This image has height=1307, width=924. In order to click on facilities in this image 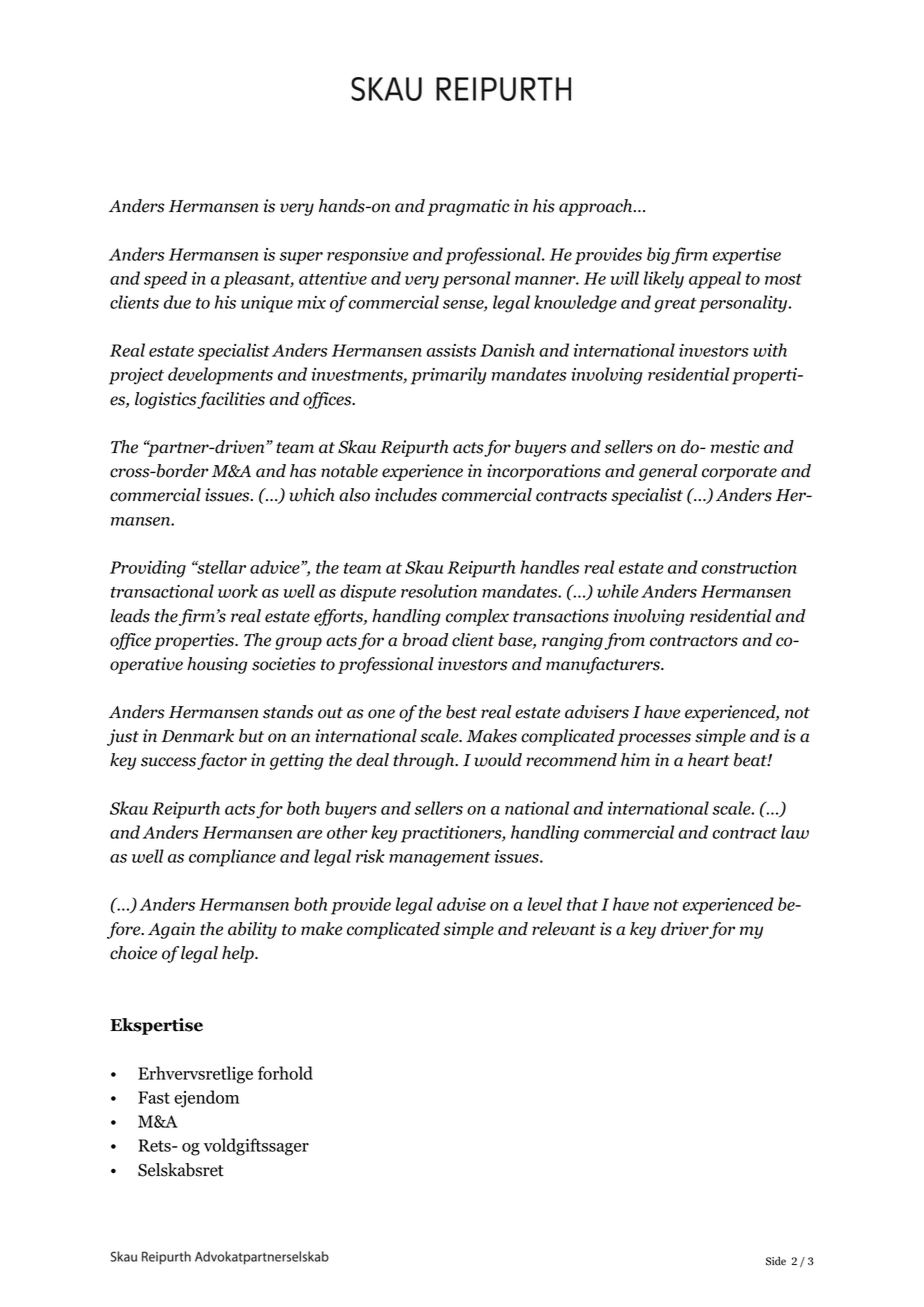, I will do `click(231, 400)`.
